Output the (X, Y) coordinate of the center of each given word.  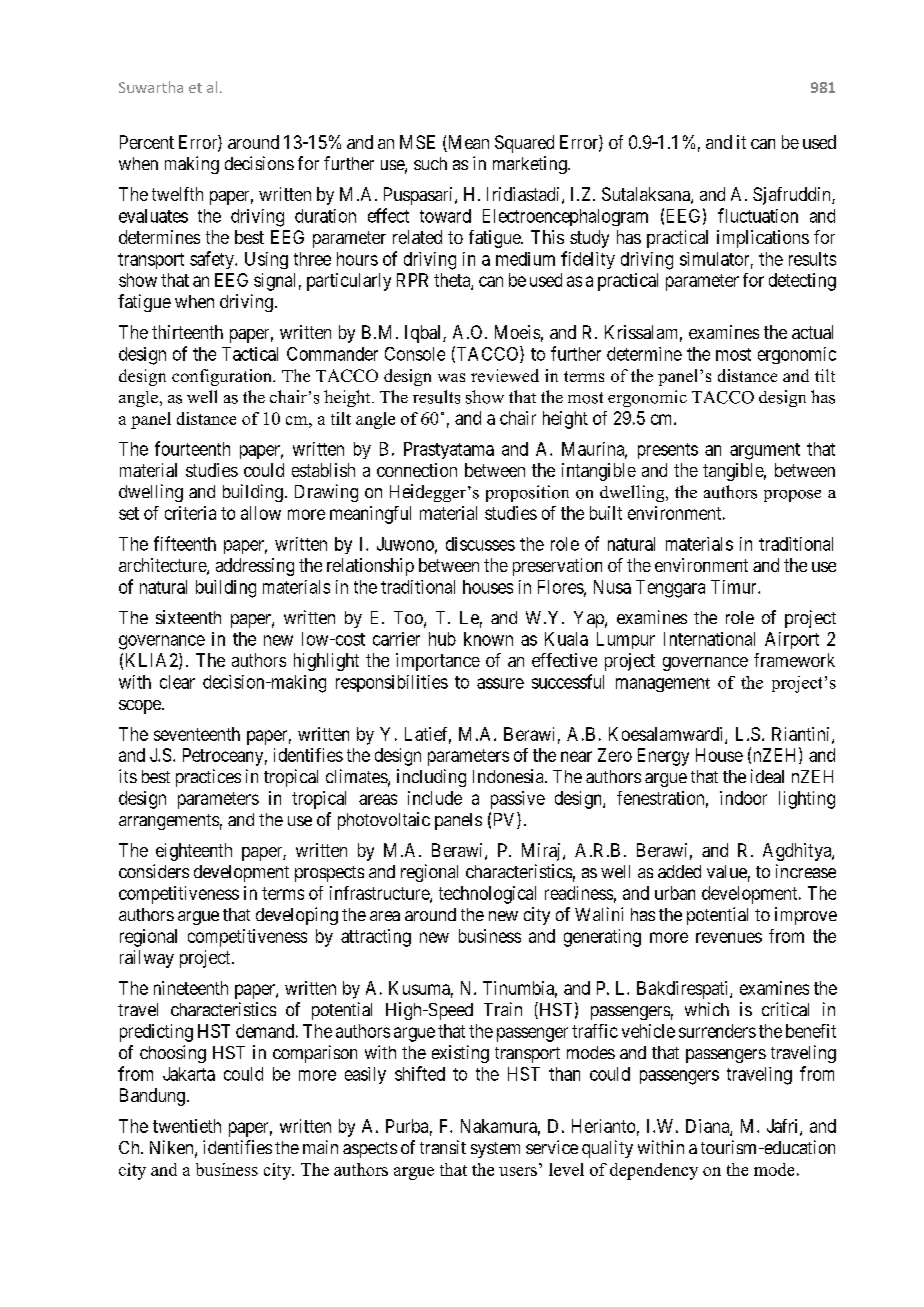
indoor (743, 798)
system (495, 1150)
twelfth (177, 194)
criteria (190, 513)
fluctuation (758, 215)
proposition (527, 493)
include (435, 798)
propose (792, 496)
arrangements (169, 822)
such (430, 163)
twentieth (187, 1126)
